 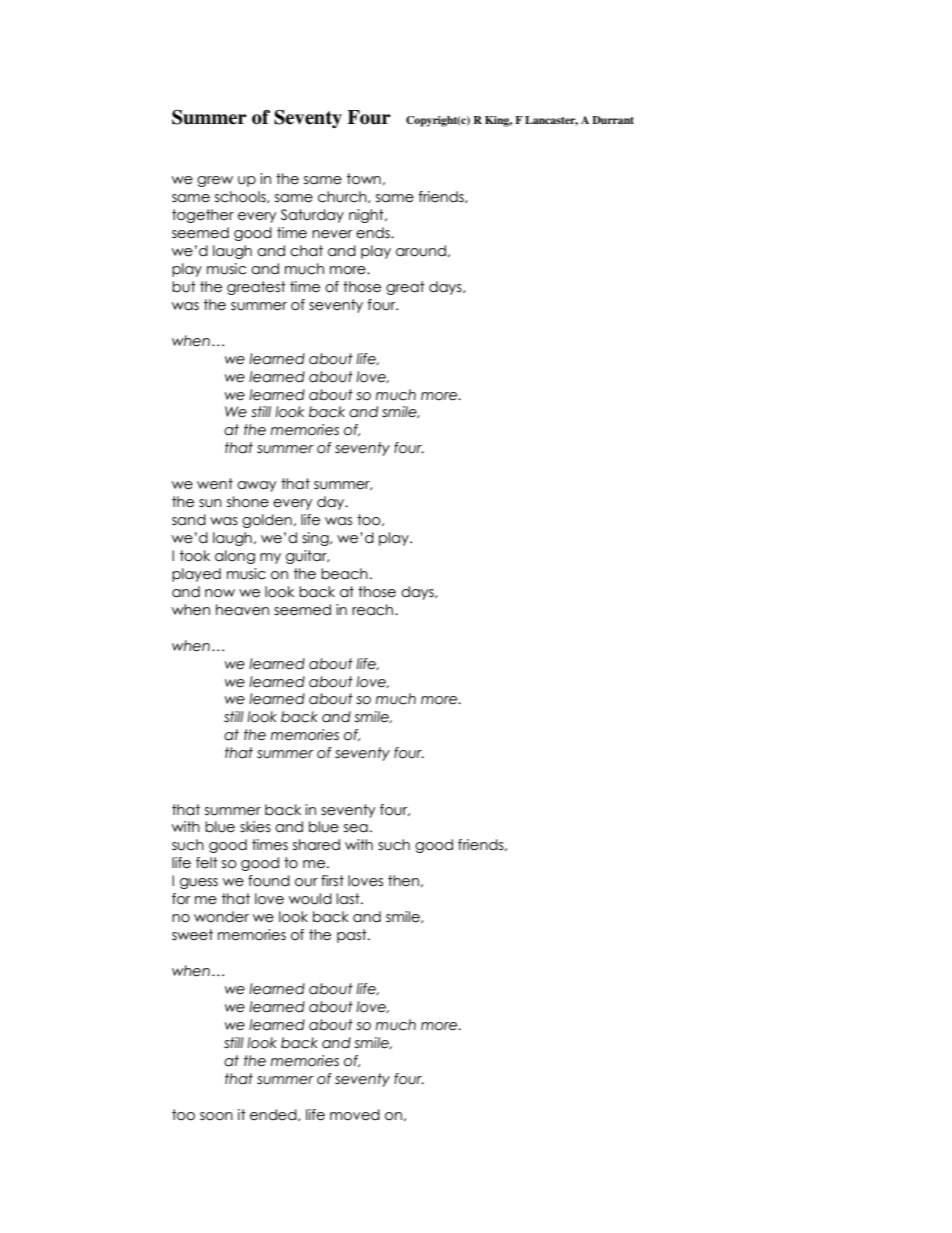 What do you see at coordinates (355, 1115) in the page?
I see `moved` at bounding box center [355, 1115].
